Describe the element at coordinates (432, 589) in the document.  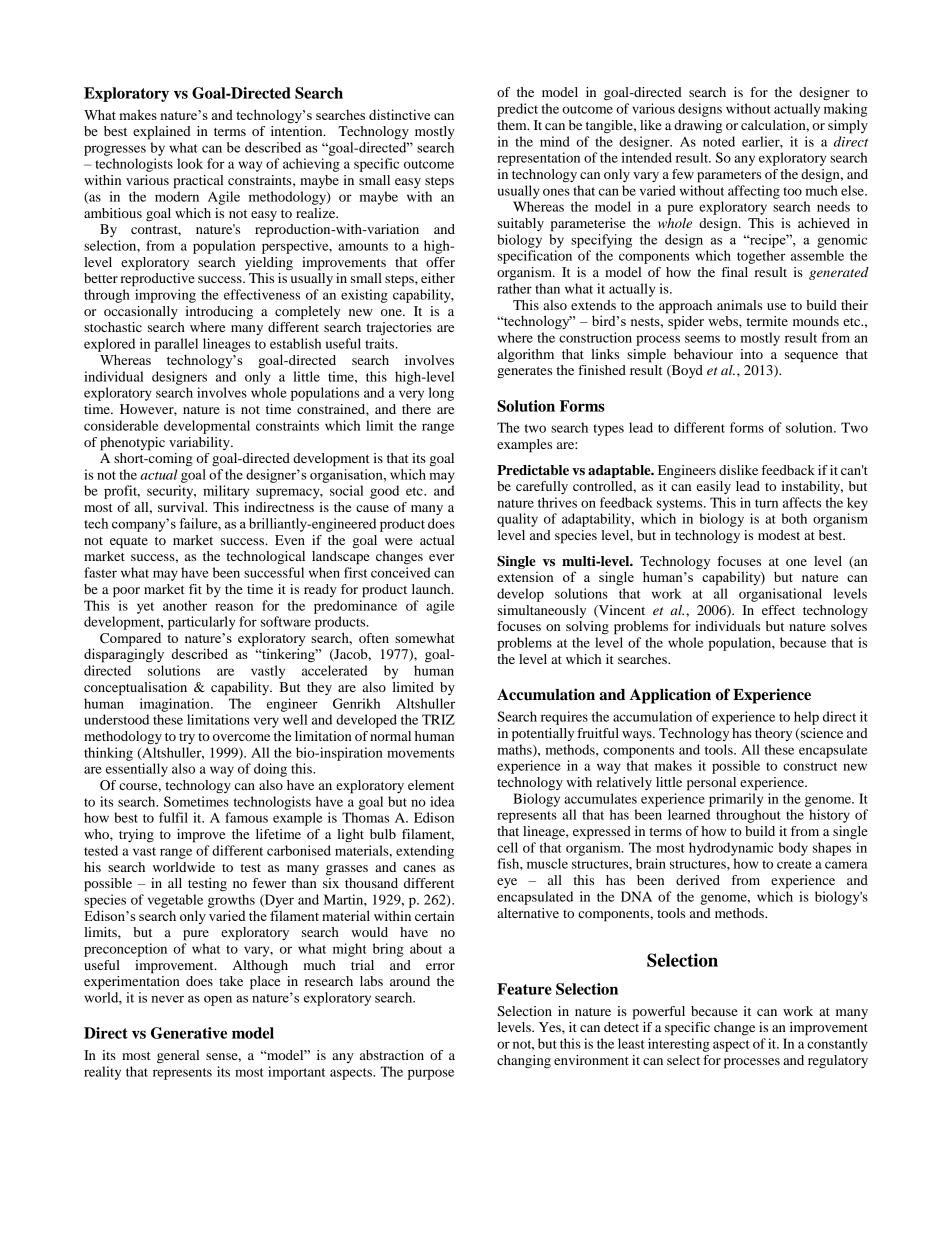
I see `launch` at that location.
